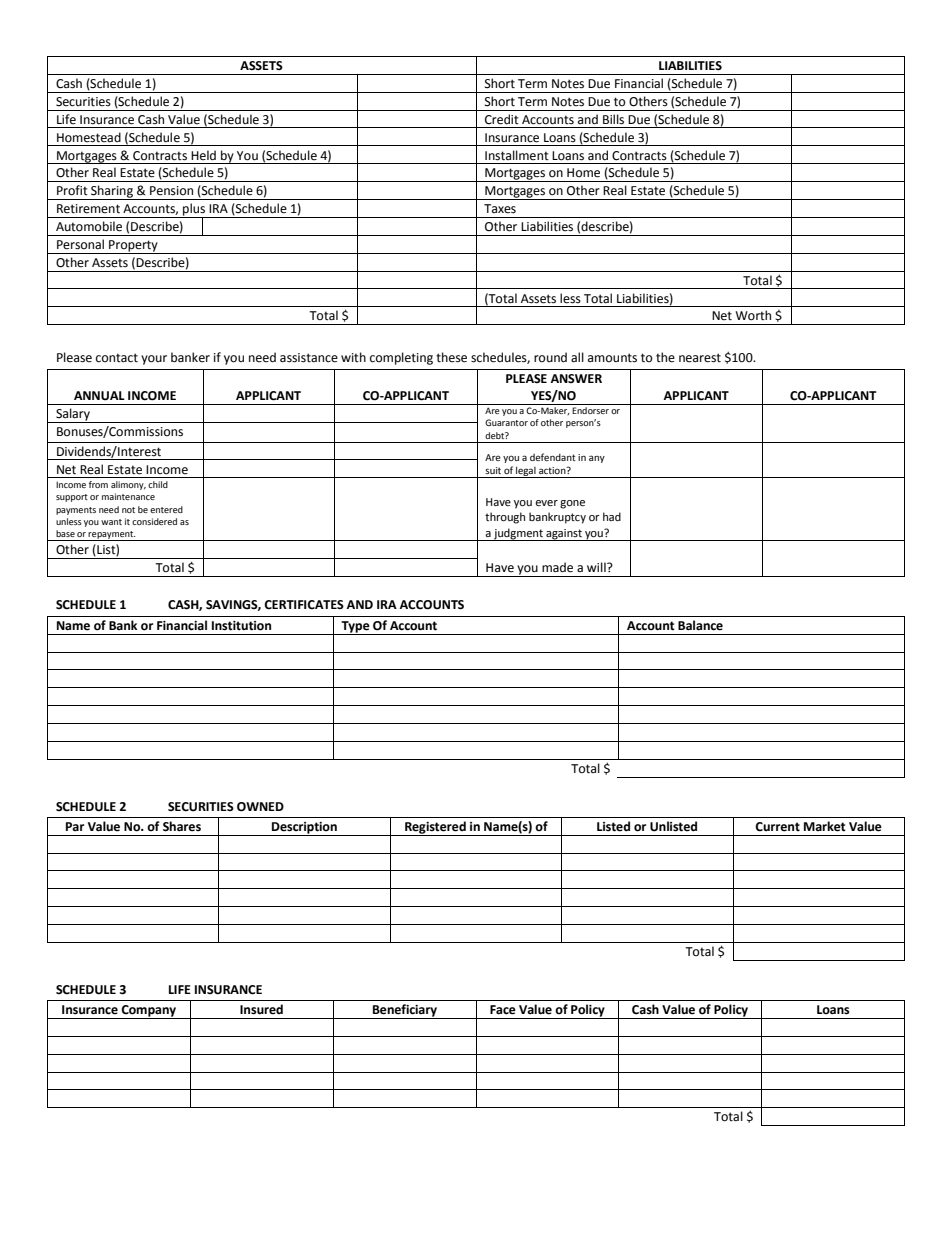 This screenshot has height=1233, width=952. Describe the element at coordinates (355, 628) in the screenshot. I see `Type` at that location.
